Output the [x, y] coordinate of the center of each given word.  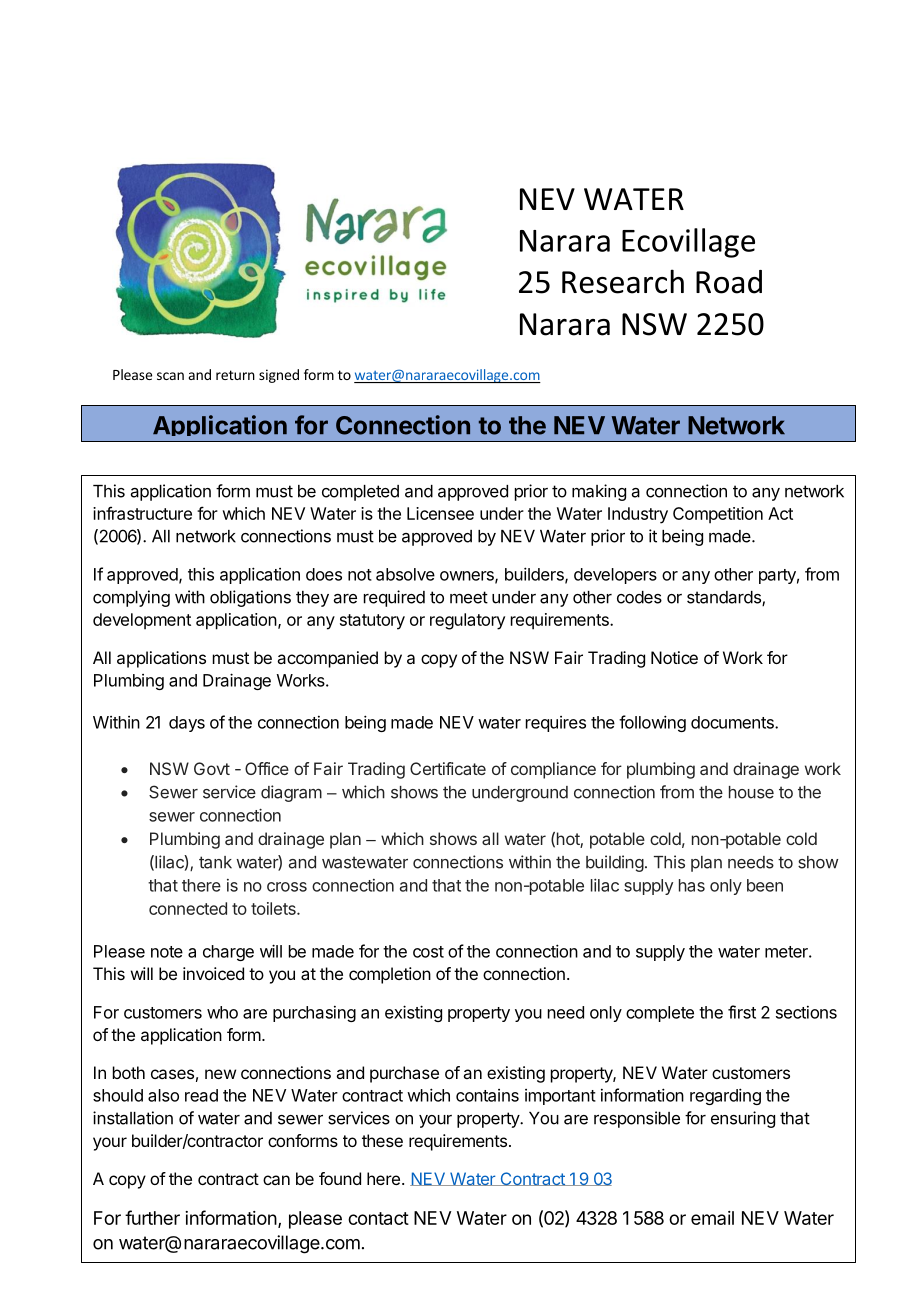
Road [729, 282]
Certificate [448, 768]
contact [378, 1218]
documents [733, 722]
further [152, 1217]
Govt [212, 768]
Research [623, 281]
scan [170, 376]
